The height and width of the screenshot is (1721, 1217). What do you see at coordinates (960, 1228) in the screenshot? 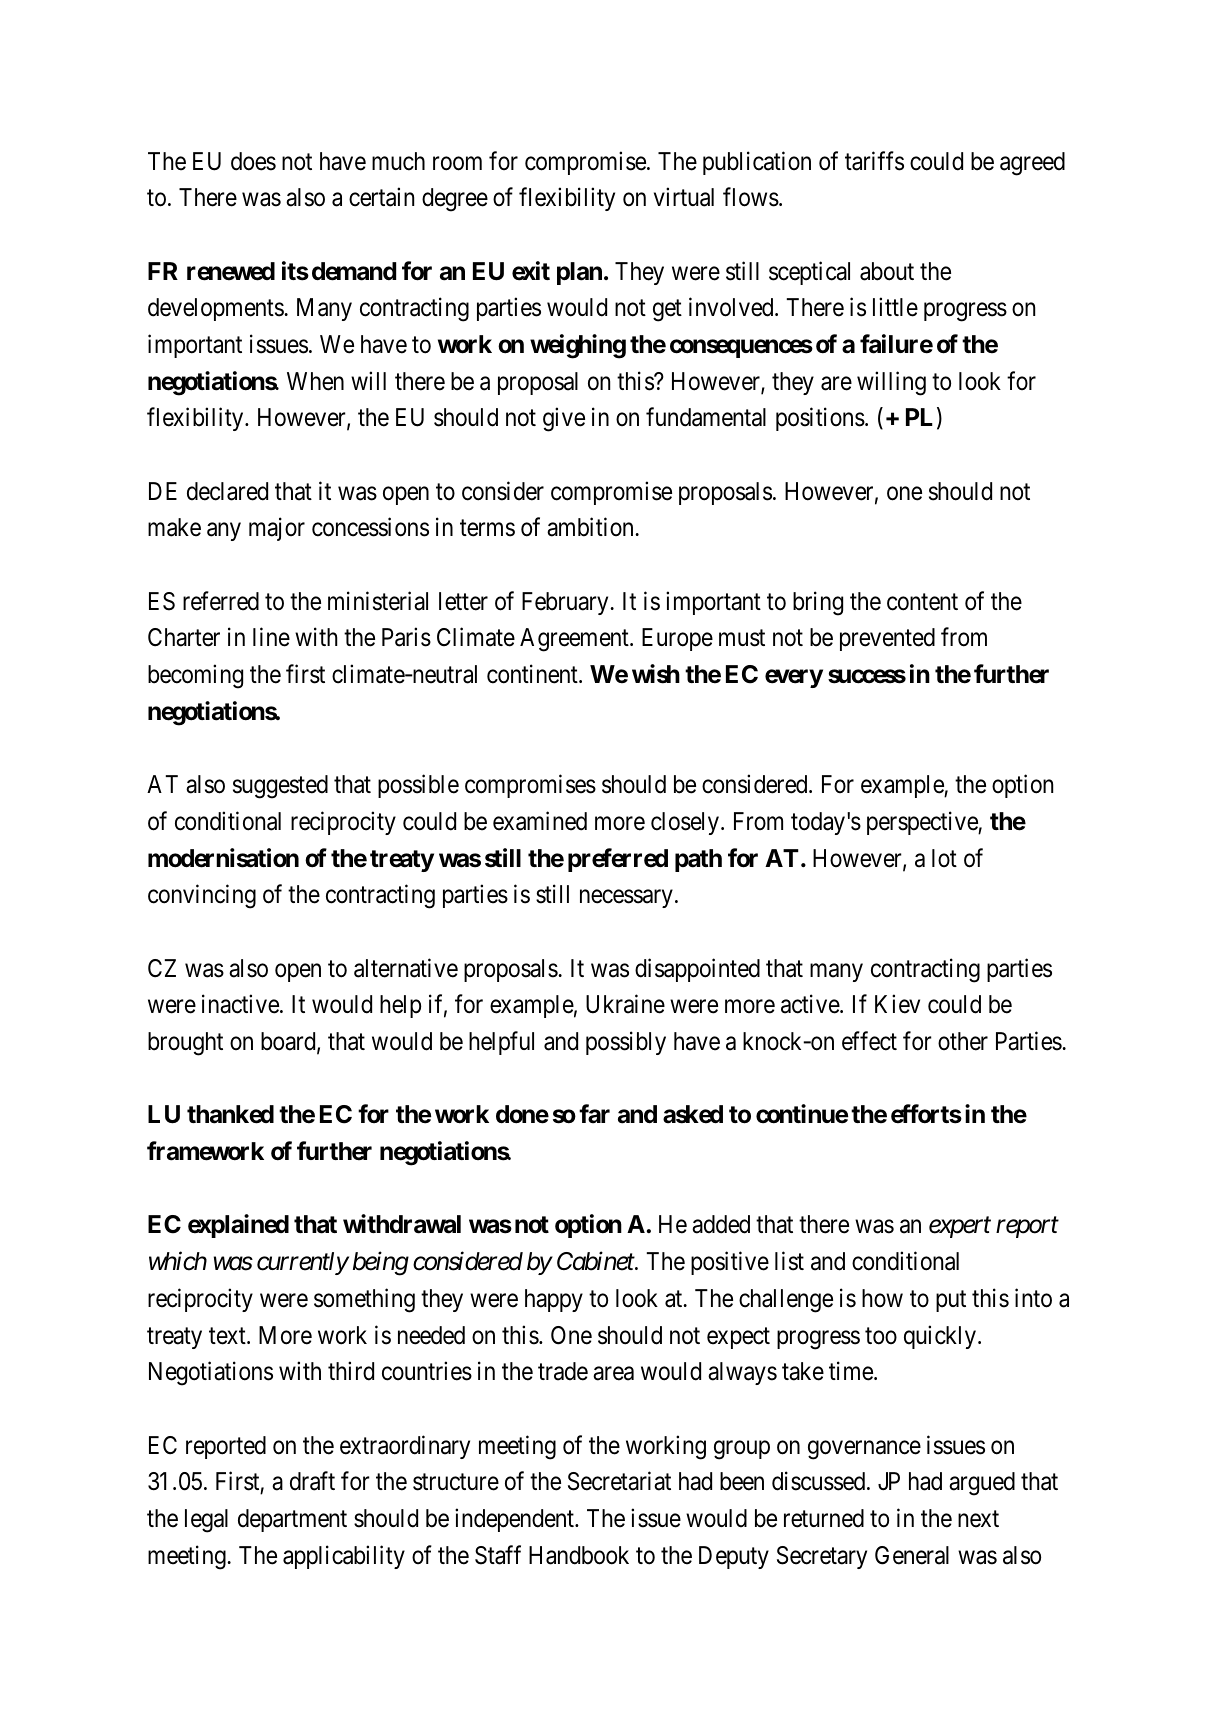
I see `expert` at bounding box center [960, 1228].
